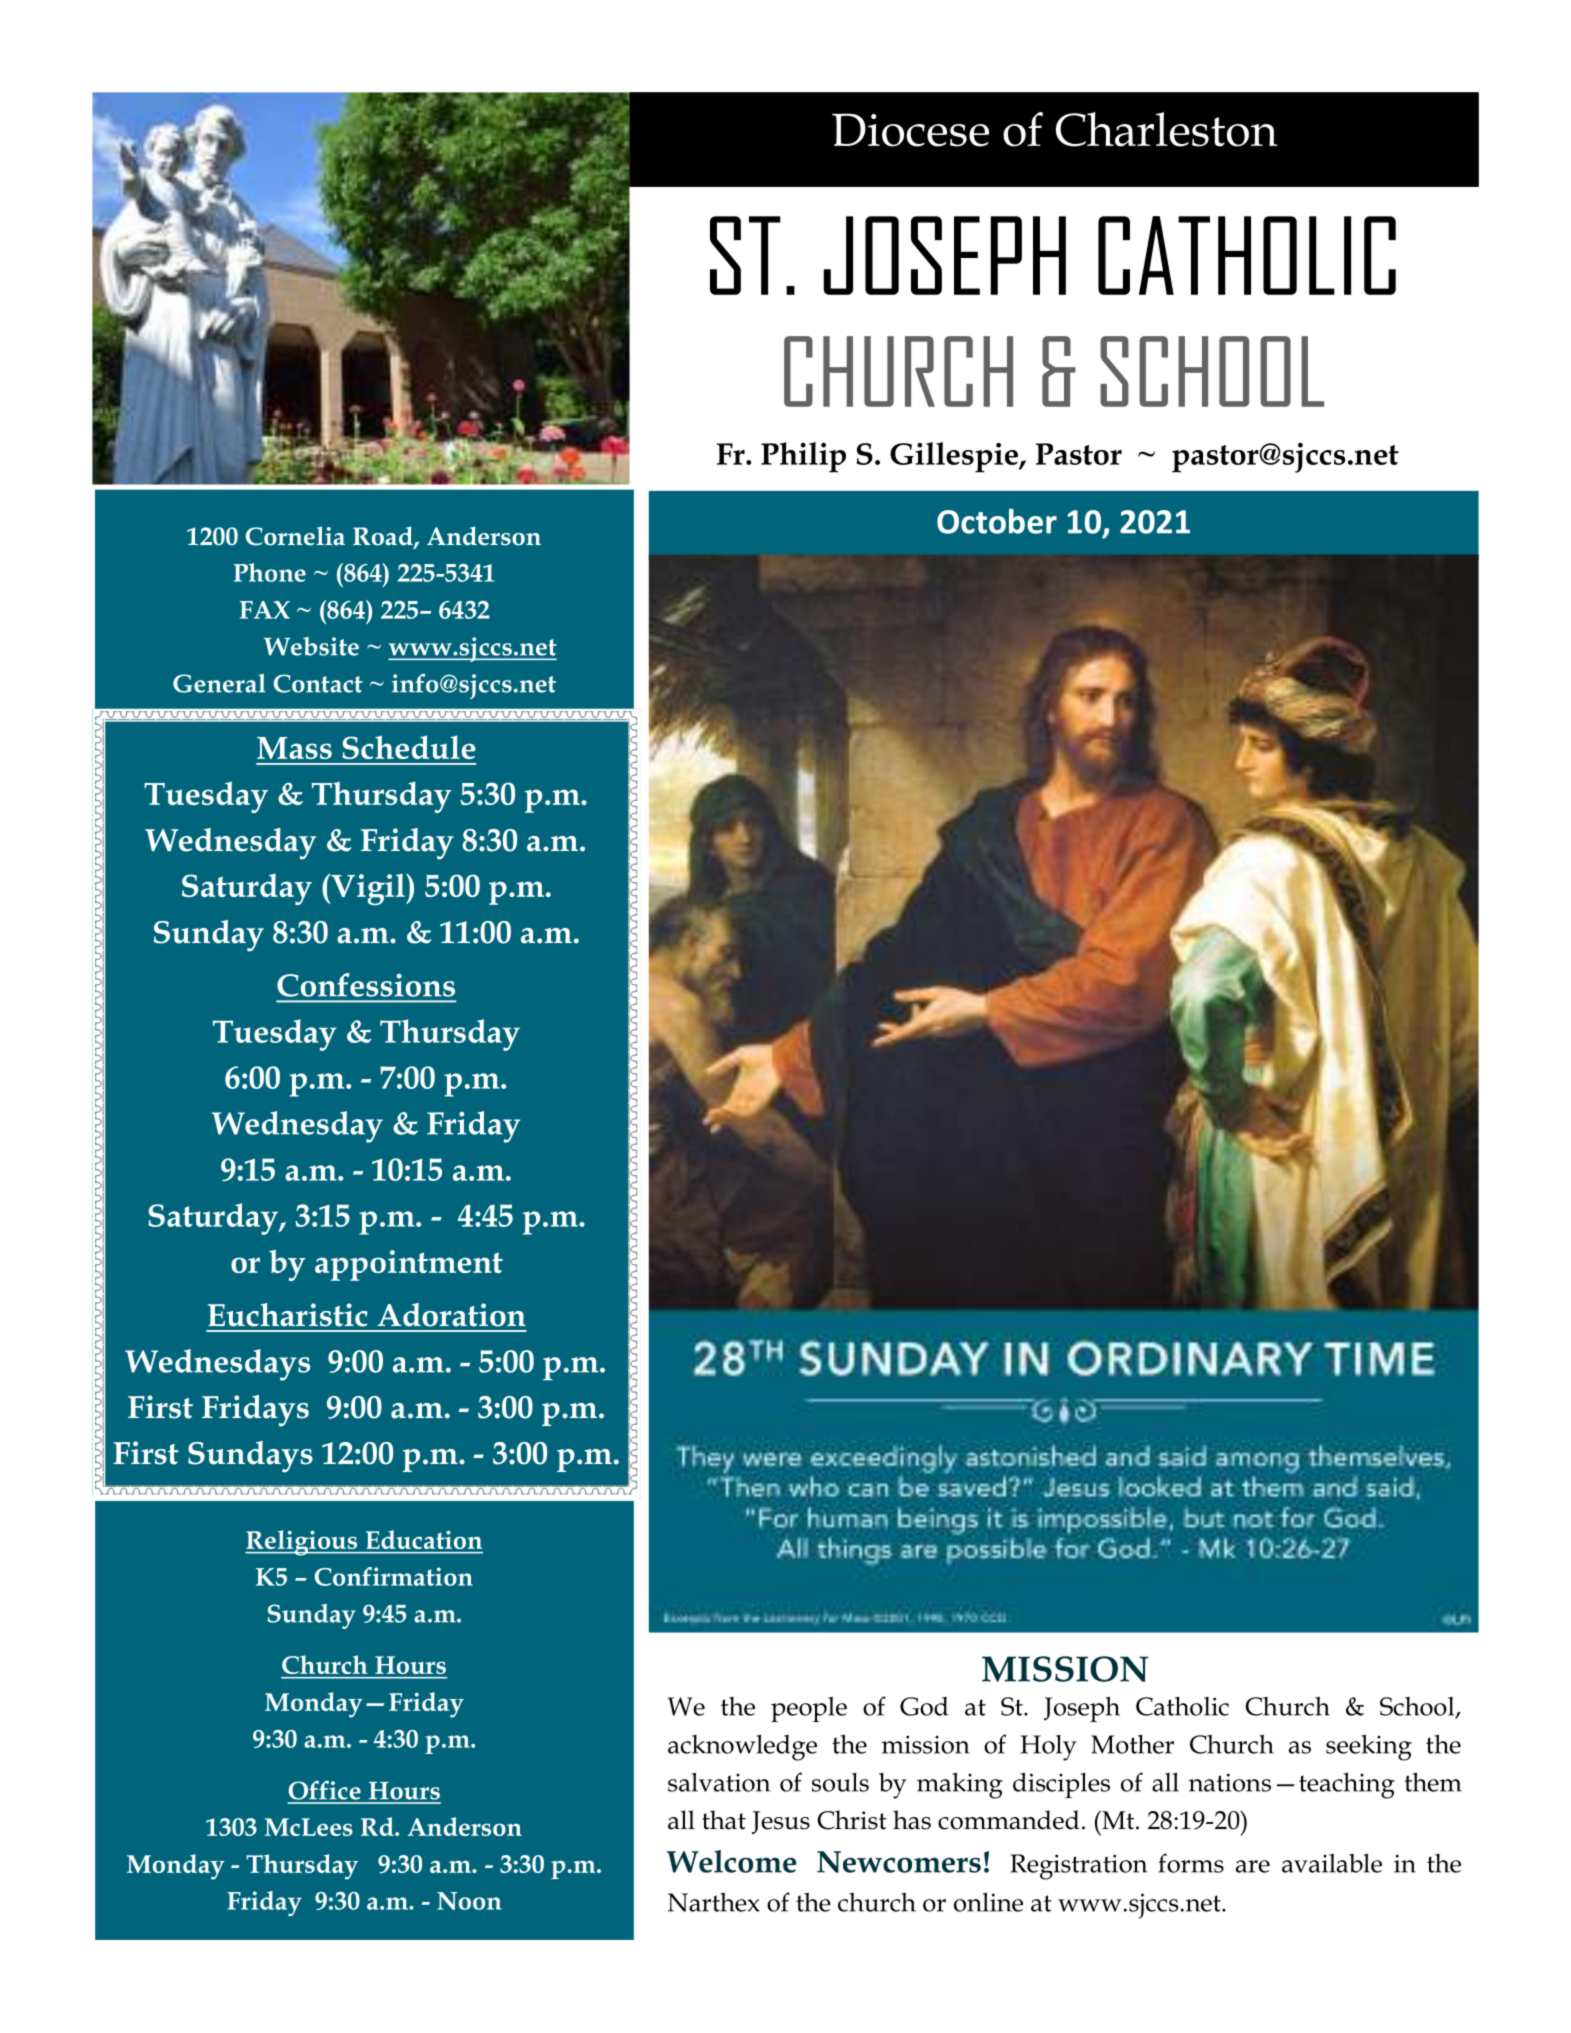 This document has width=1571, height=2033. Describe the element at coordinates (384, 537) in the document. I see `Road` at that location.
